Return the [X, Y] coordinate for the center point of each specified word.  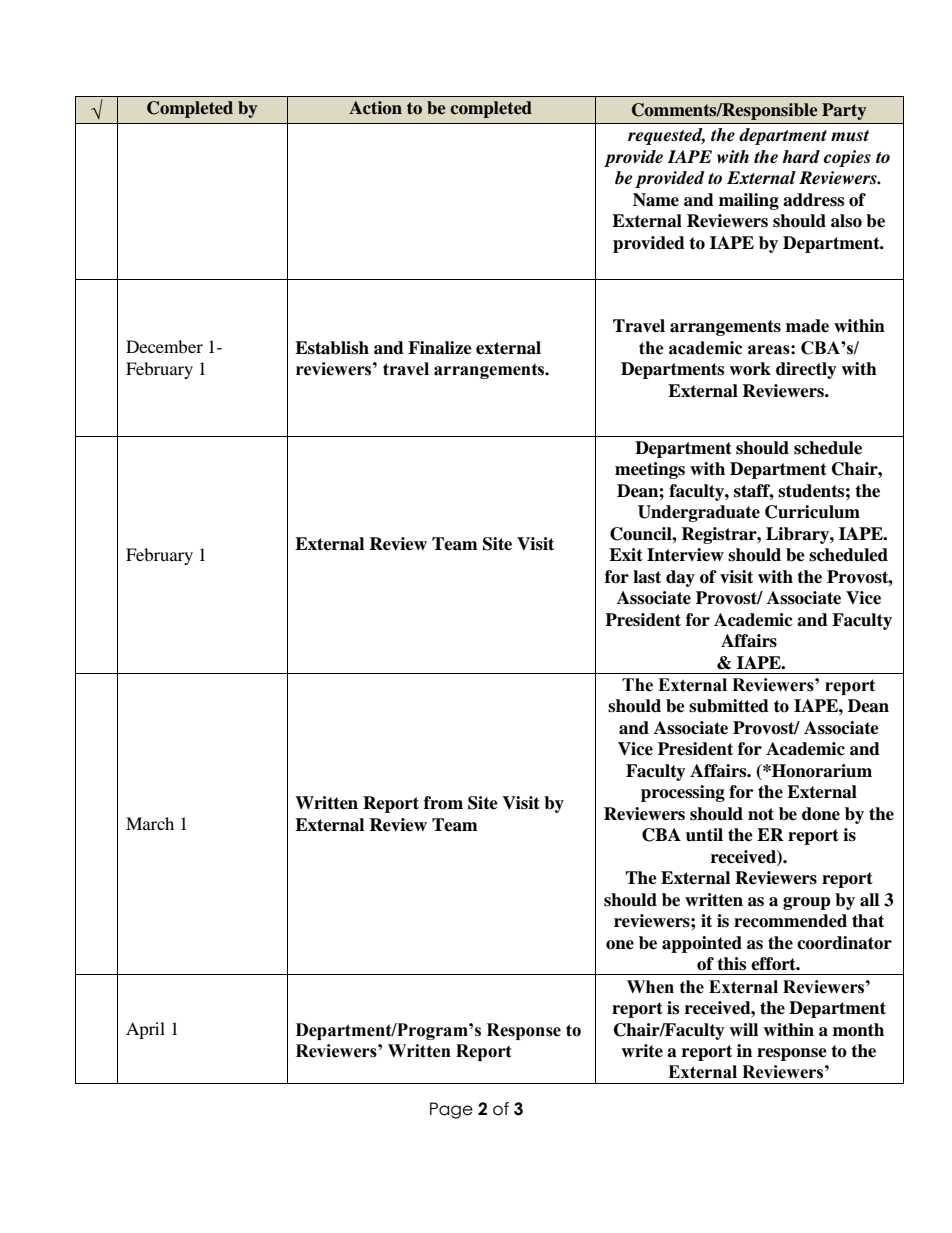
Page [451, 1110]
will [743, 1029]
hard [801, 157]
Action [375, 108]
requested [666, 136]
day [680, 578]
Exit [626, 554]
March [150, 823]
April [145, 1030]
